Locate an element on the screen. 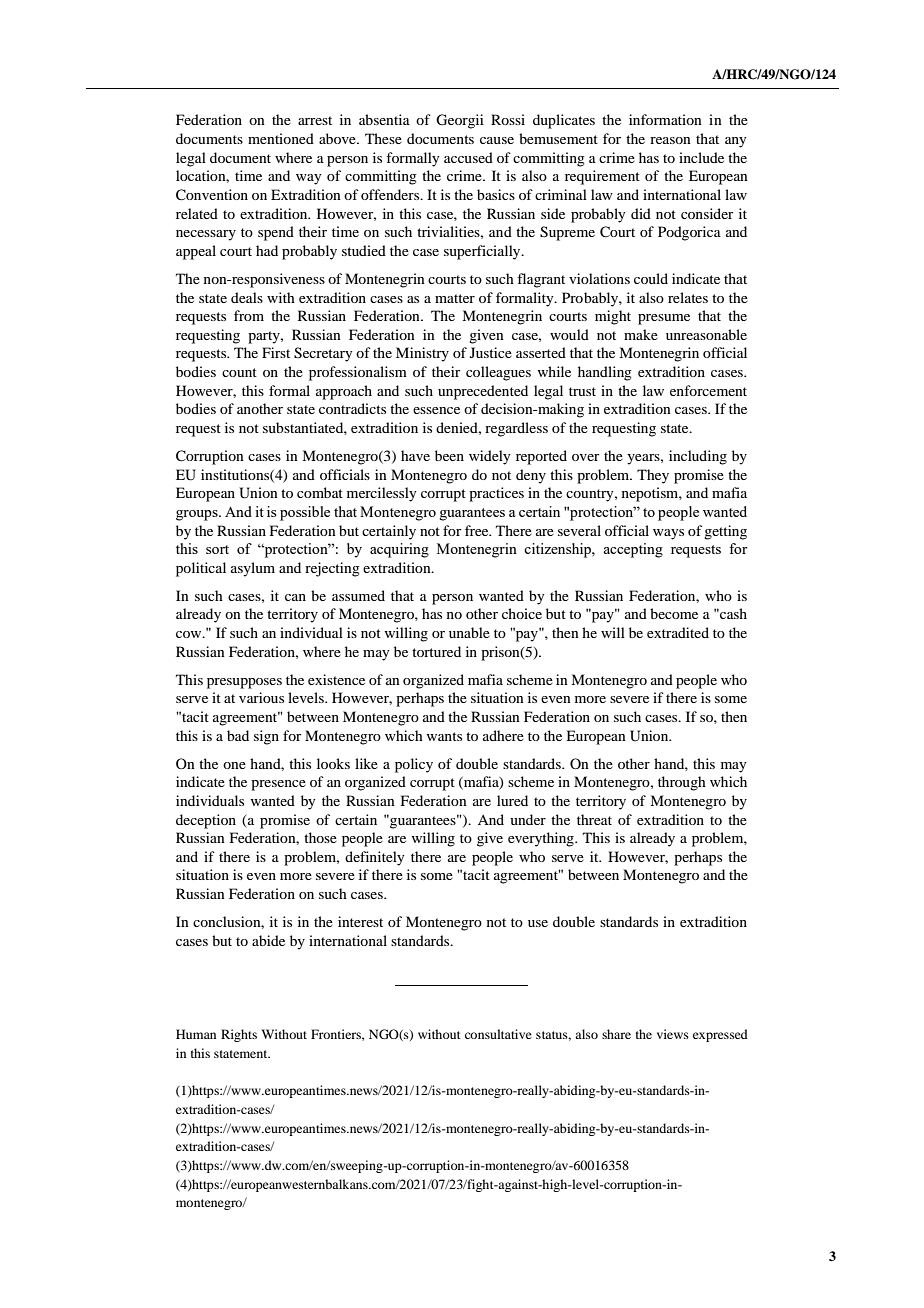 This screenshot has height=1308, width=924. mentioned is located at coordinates (281, 138).
